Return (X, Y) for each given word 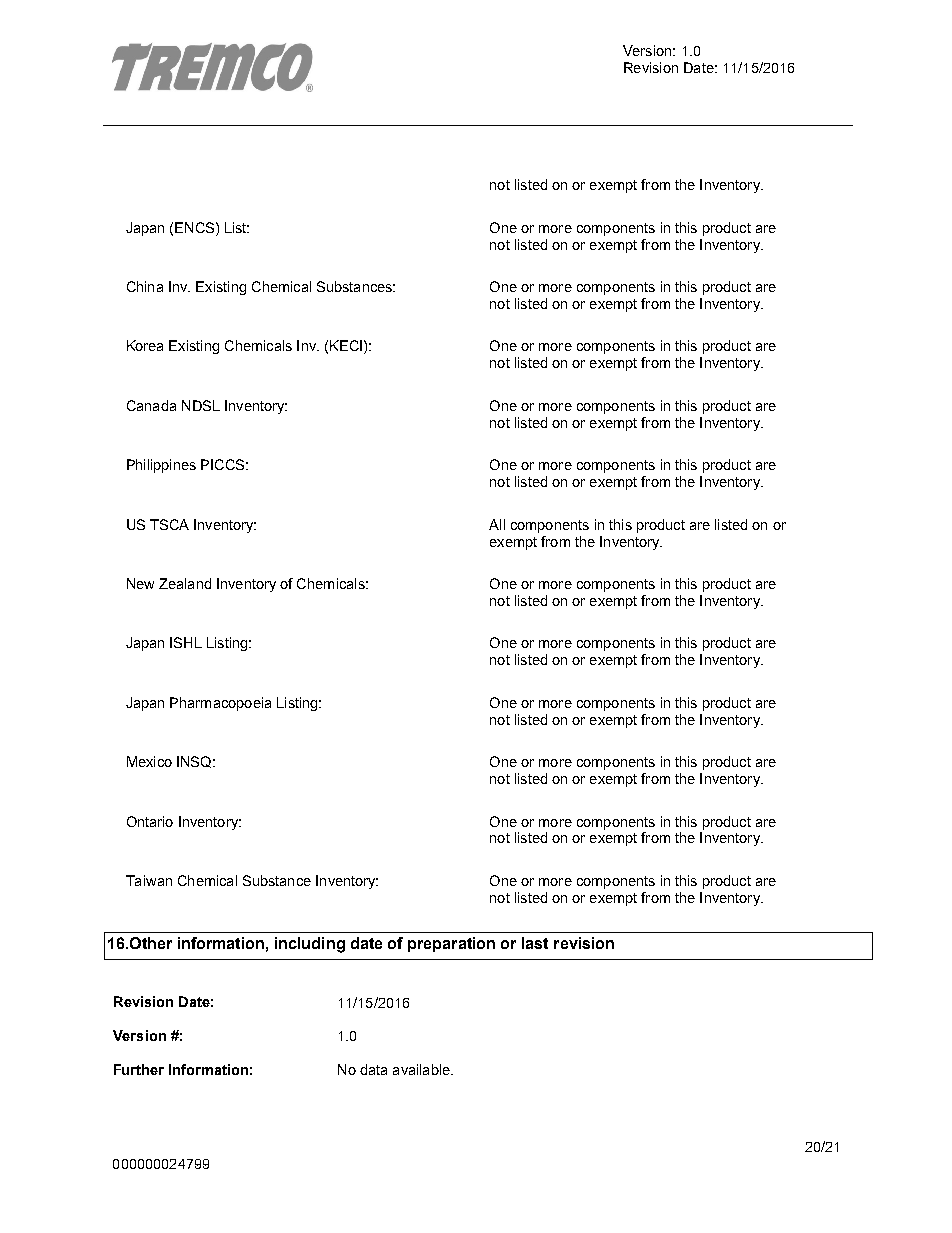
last (535, 943)
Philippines (161, 466)
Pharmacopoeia (220, 704)
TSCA (169, 524)
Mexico (149, 761)
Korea (145, 345)
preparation (451, 944)
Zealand (185, 583)
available (422, 1069)
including (310, 945)
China (145, 286)
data (373, 1069)
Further (139, 1069)
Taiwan (149, 880)
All (497, 524)
